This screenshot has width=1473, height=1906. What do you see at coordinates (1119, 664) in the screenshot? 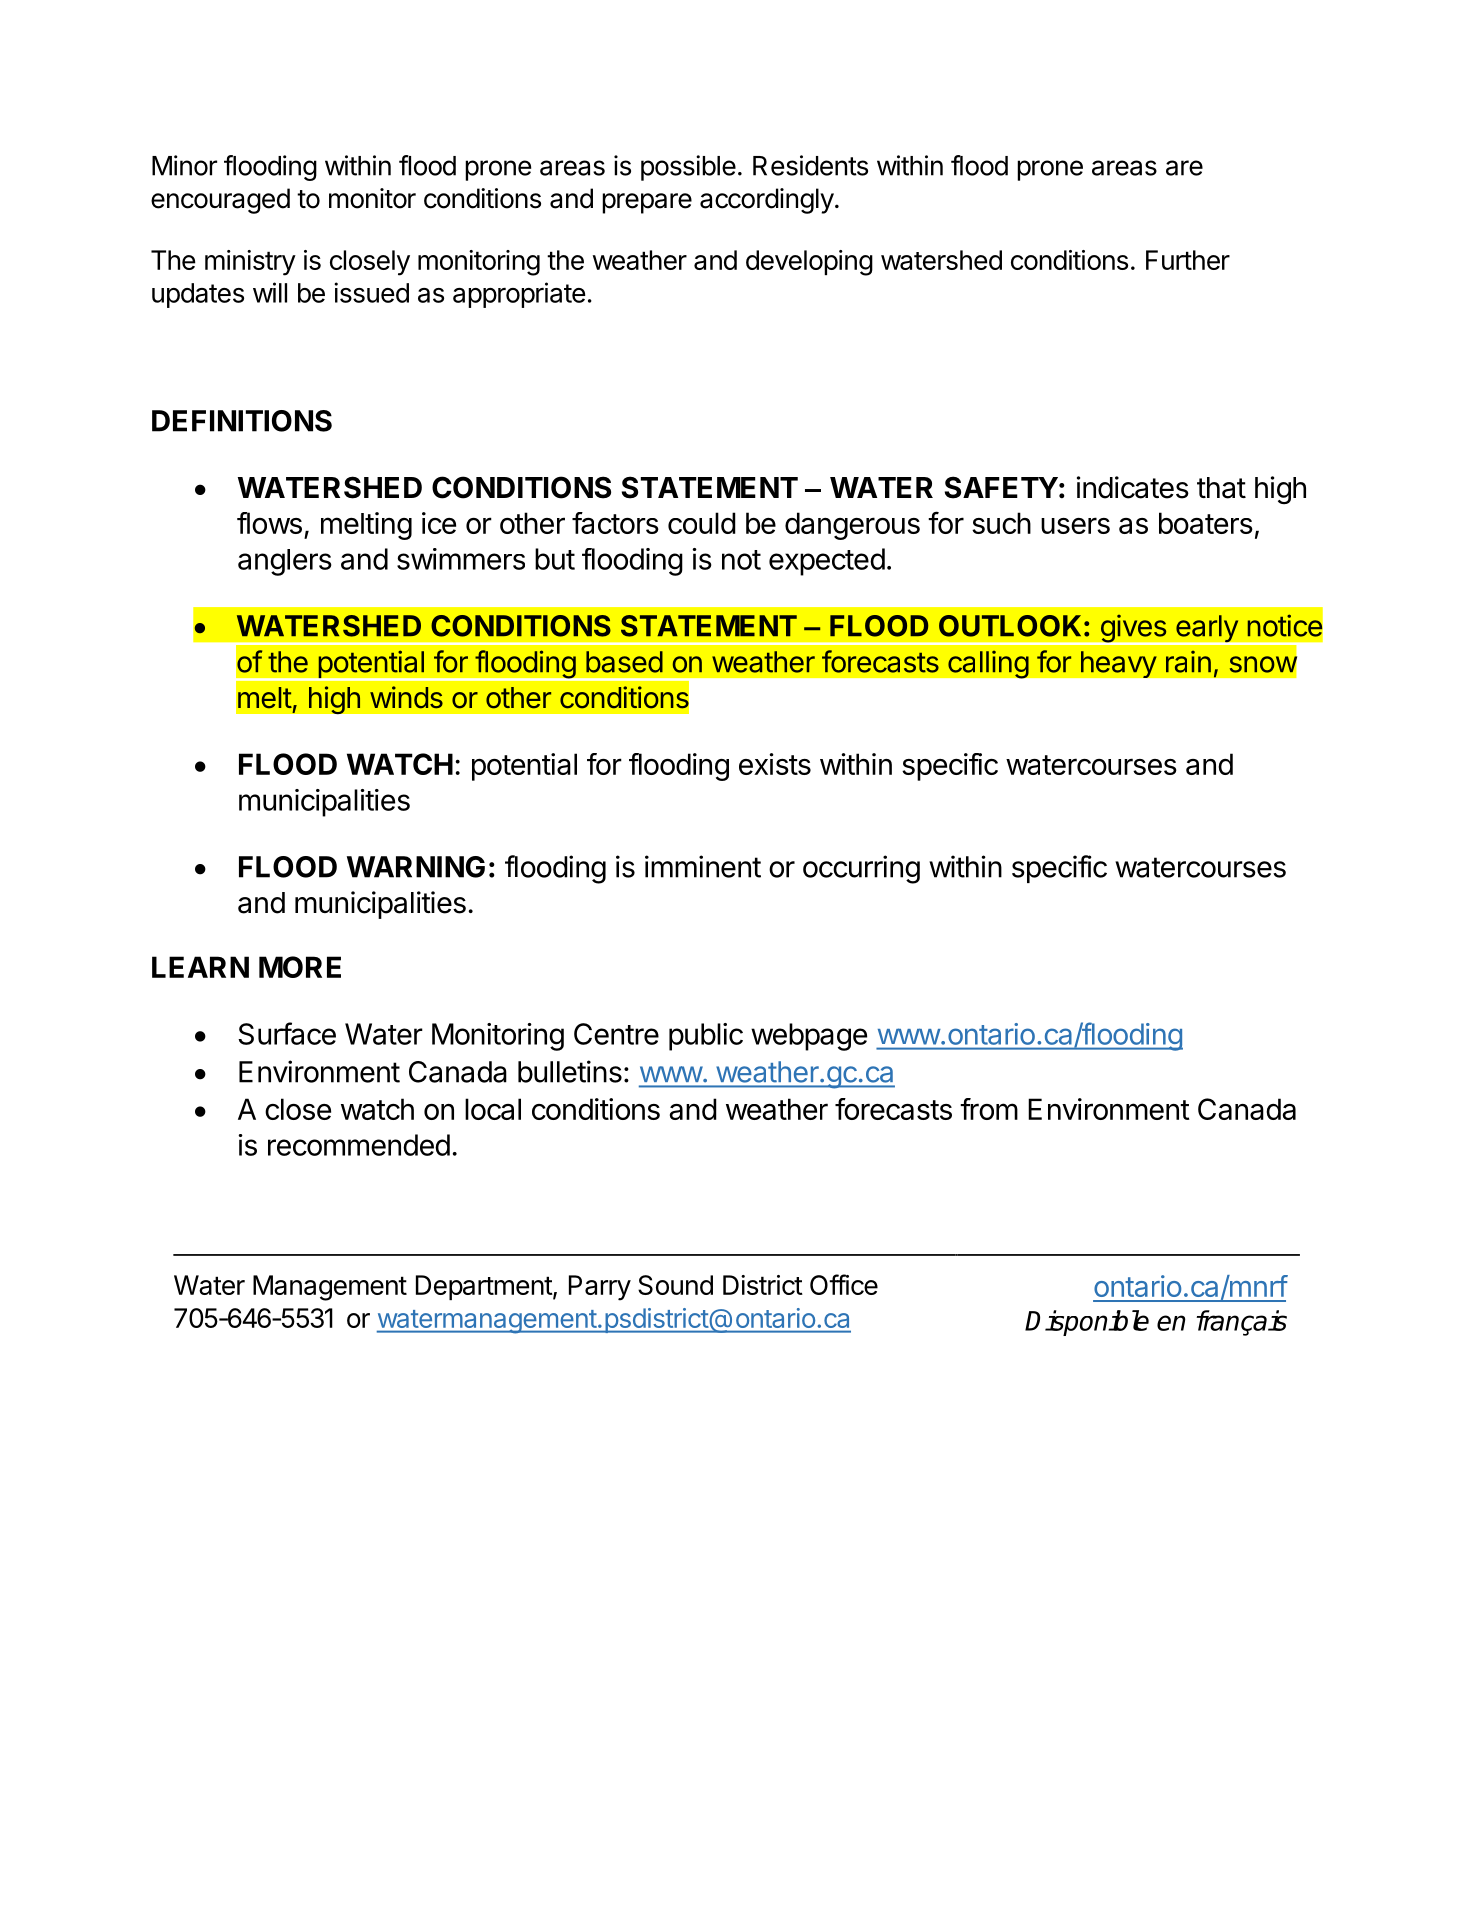
I see `heavy` at bounding box center [1119, 664].
